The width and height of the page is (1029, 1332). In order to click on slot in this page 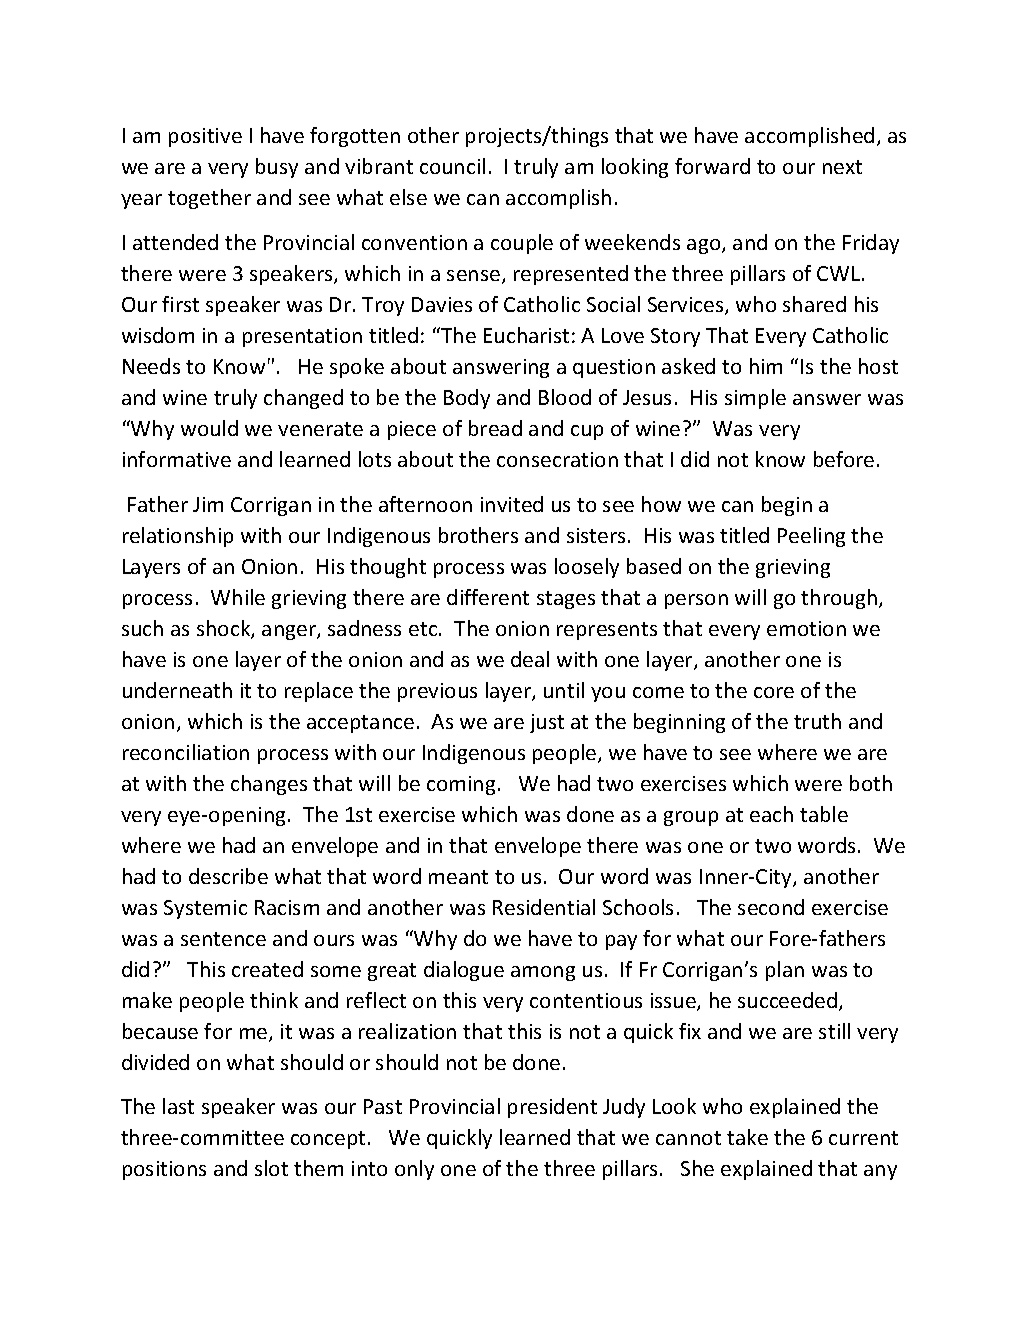, I will do `click(271, 1168)`.
